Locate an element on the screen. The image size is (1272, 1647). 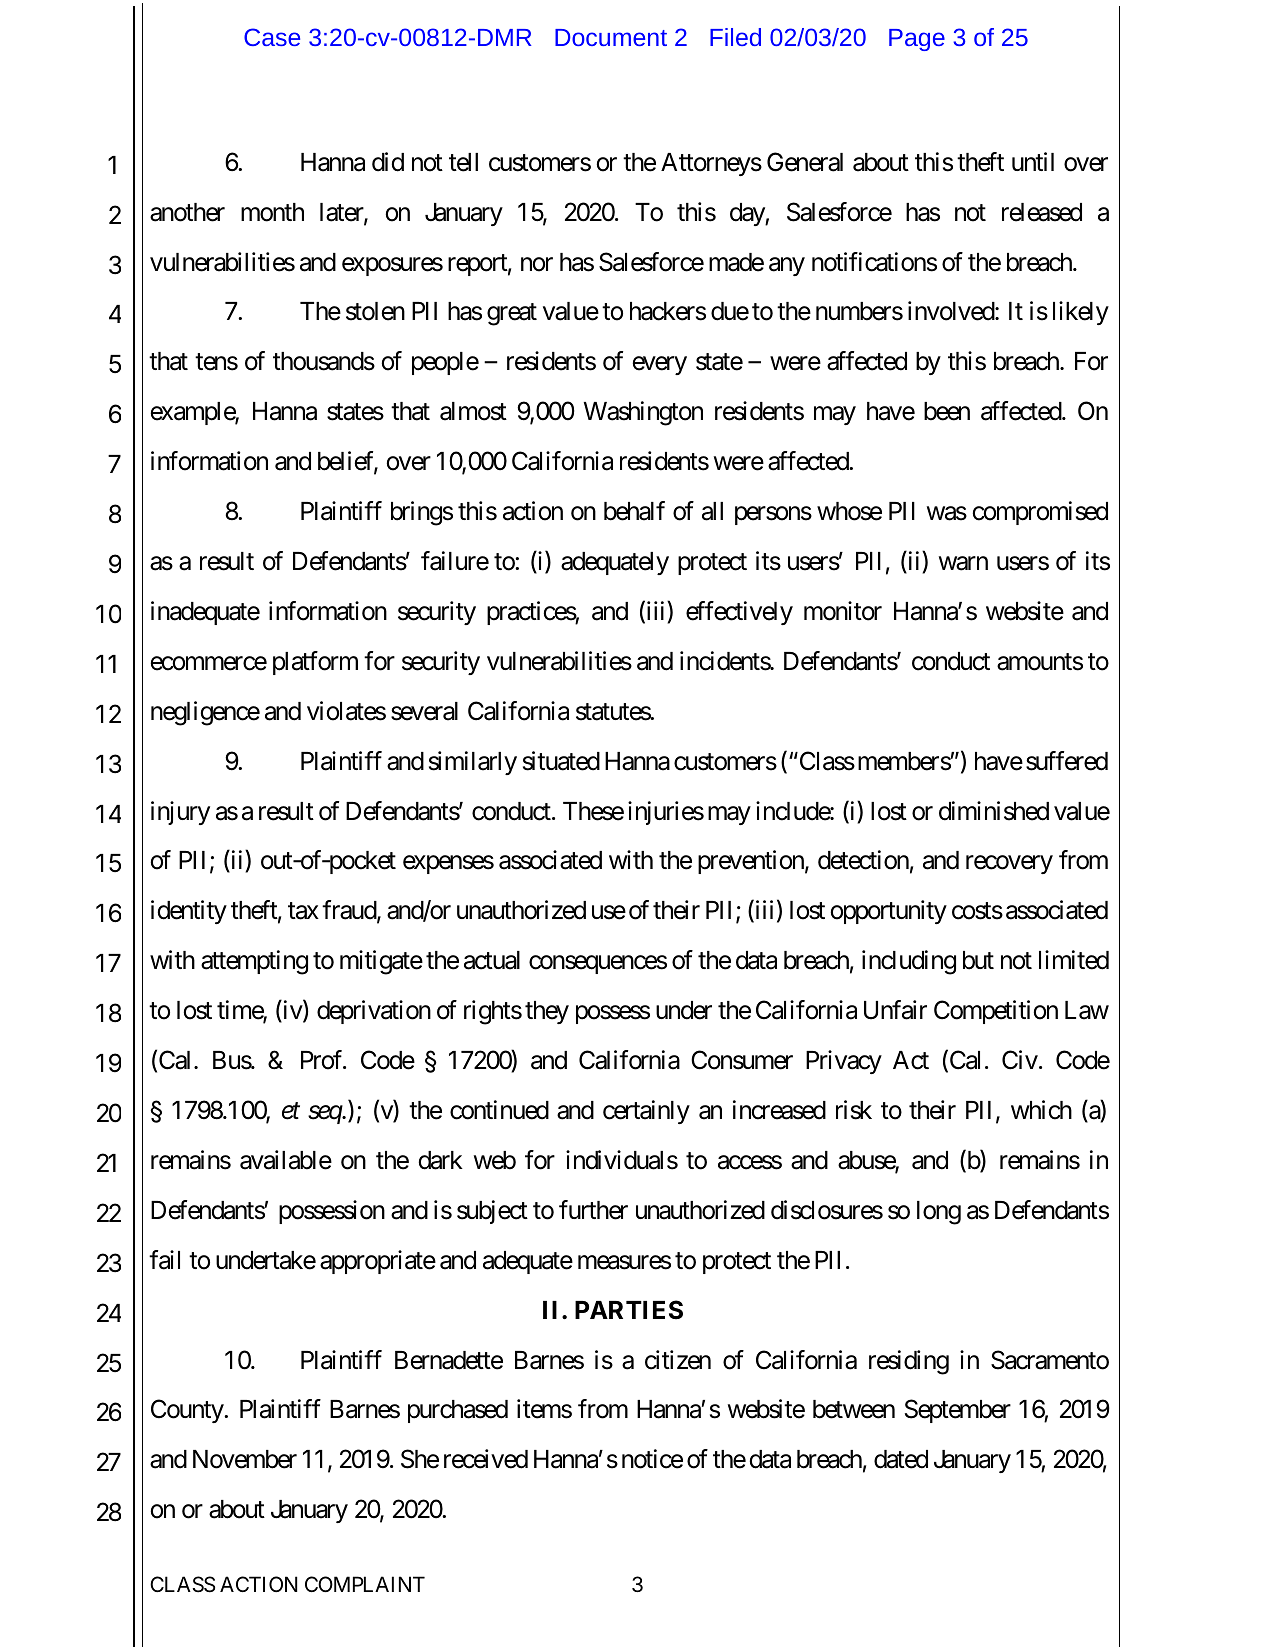
diminished is located at coordinates (994, 811).
